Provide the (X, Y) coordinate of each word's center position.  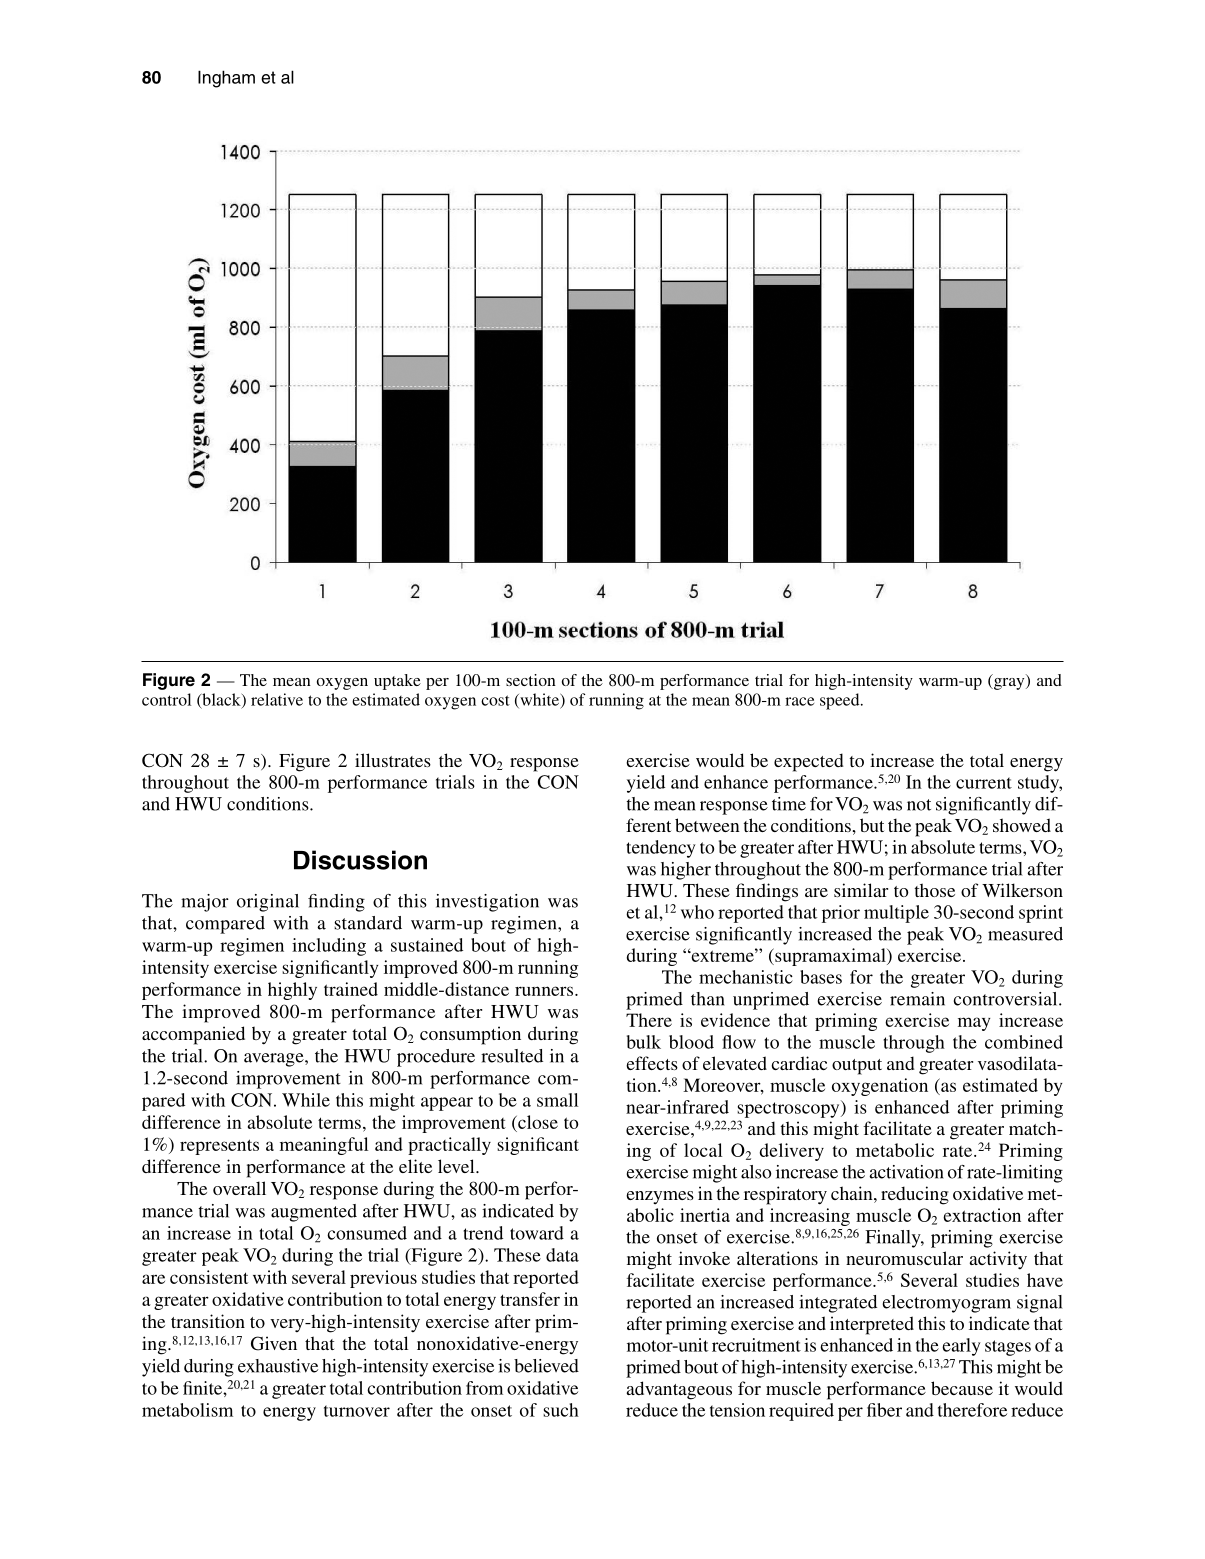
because (962, 1388)
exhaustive (278, 1366)
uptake (397, 682)
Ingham (226, 79)
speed (841, 701)
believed (546, 1366)
